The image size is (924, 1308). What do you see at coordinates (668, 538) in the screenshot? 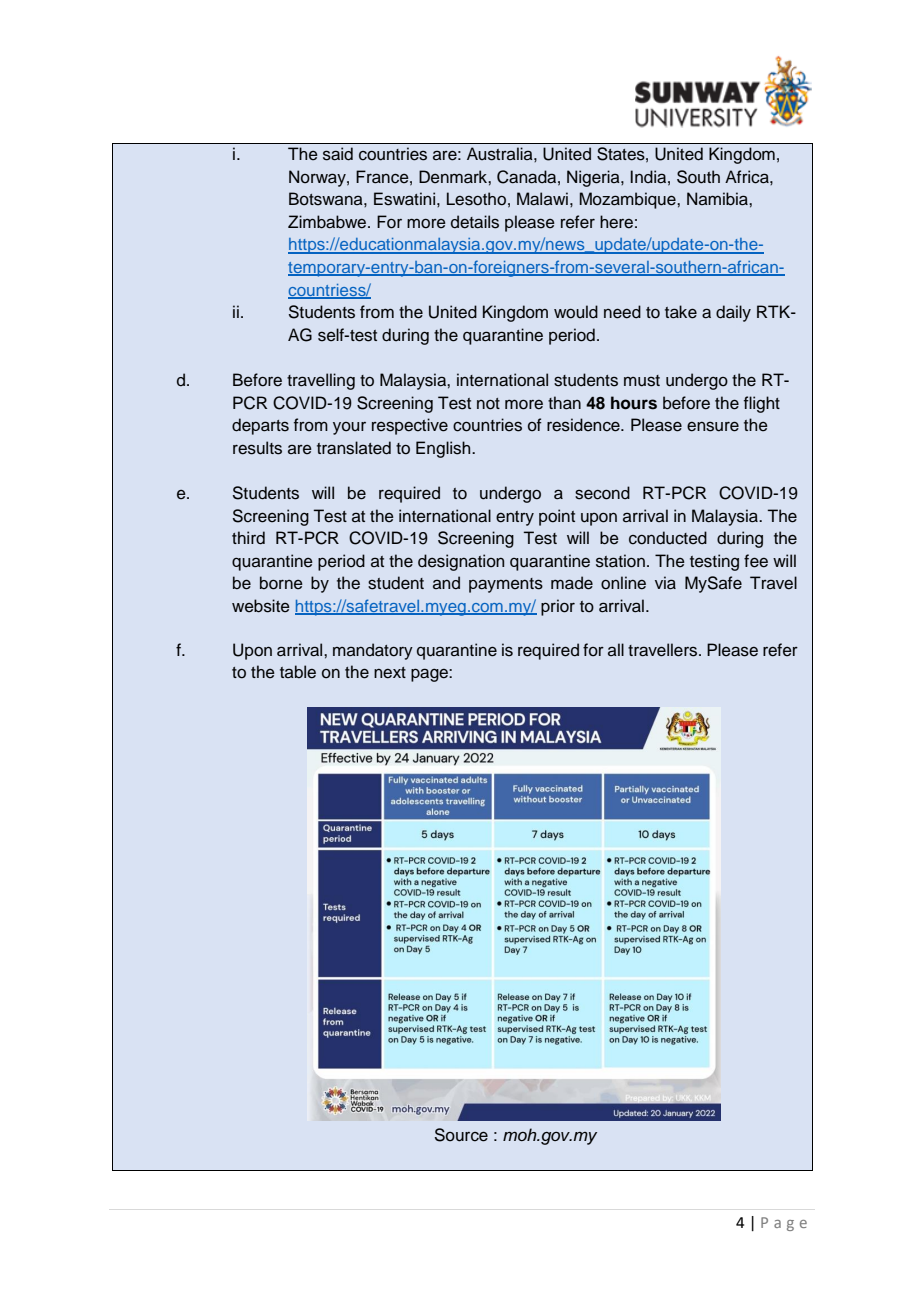
I see `conducted` at bounding box center [668, 538].
